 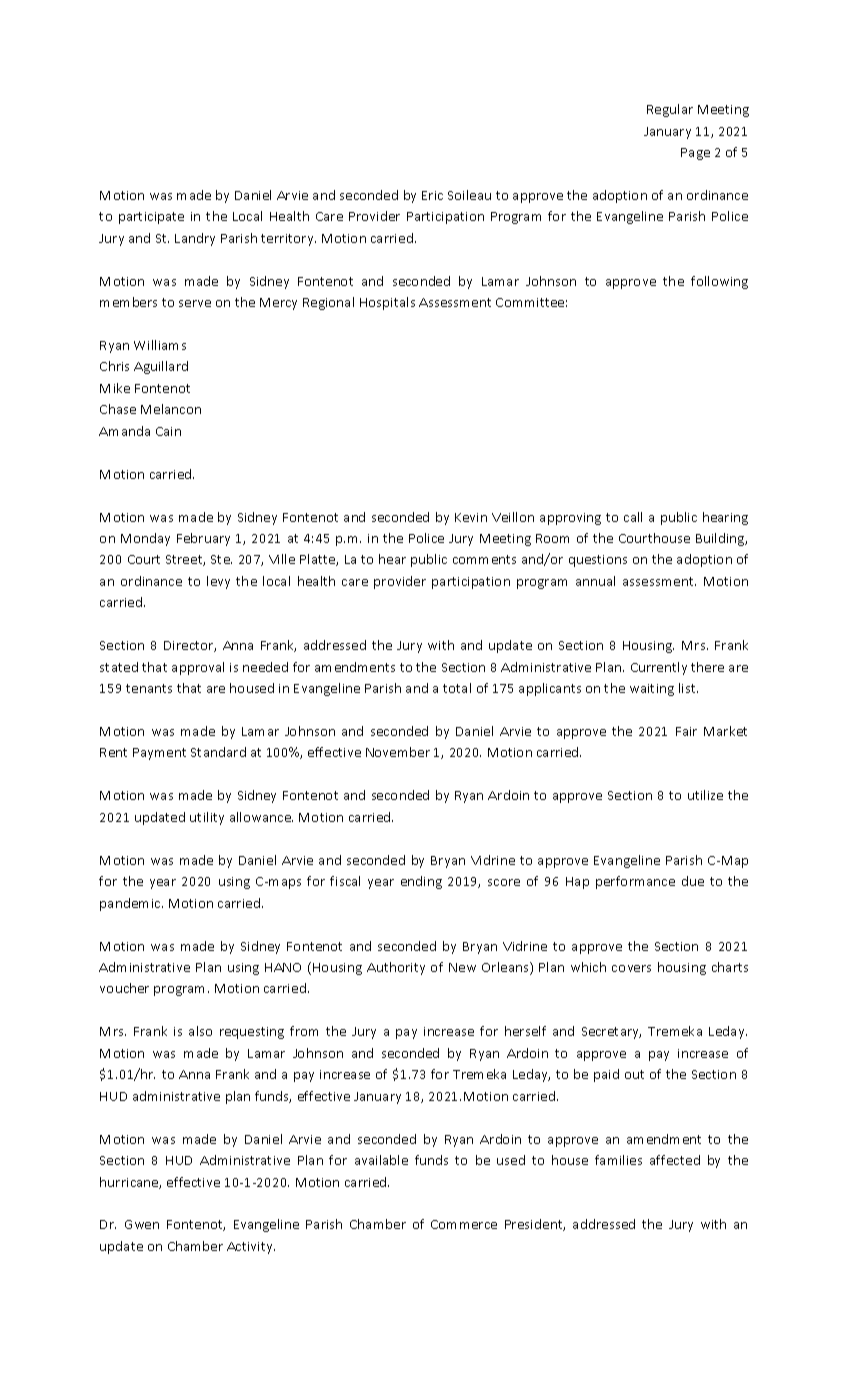 I want to click on call, so click(x=633, y=517).
